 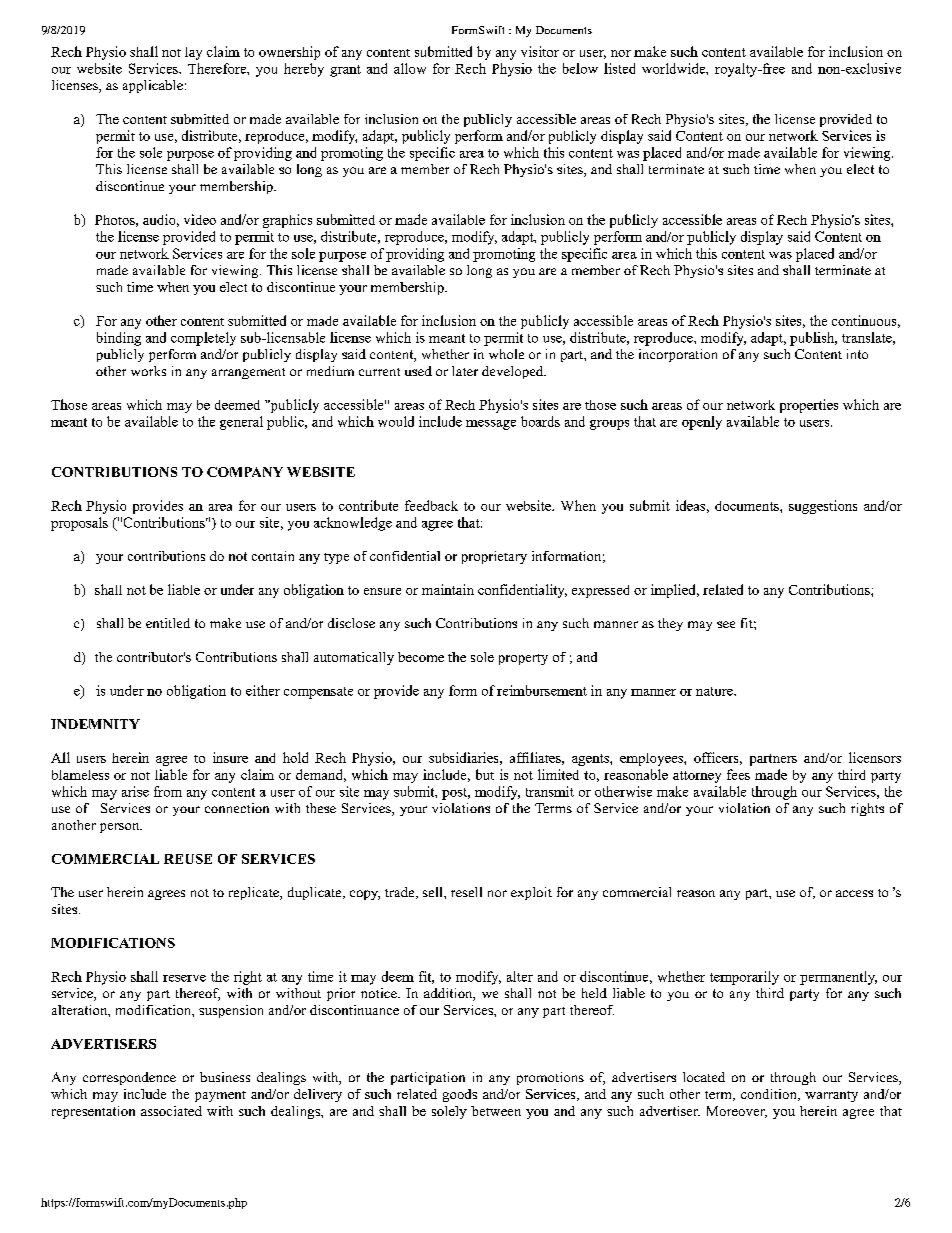 What do you see at coordinates (421, 657) in the page?
I see `become` at bounding box center [421, 657].
